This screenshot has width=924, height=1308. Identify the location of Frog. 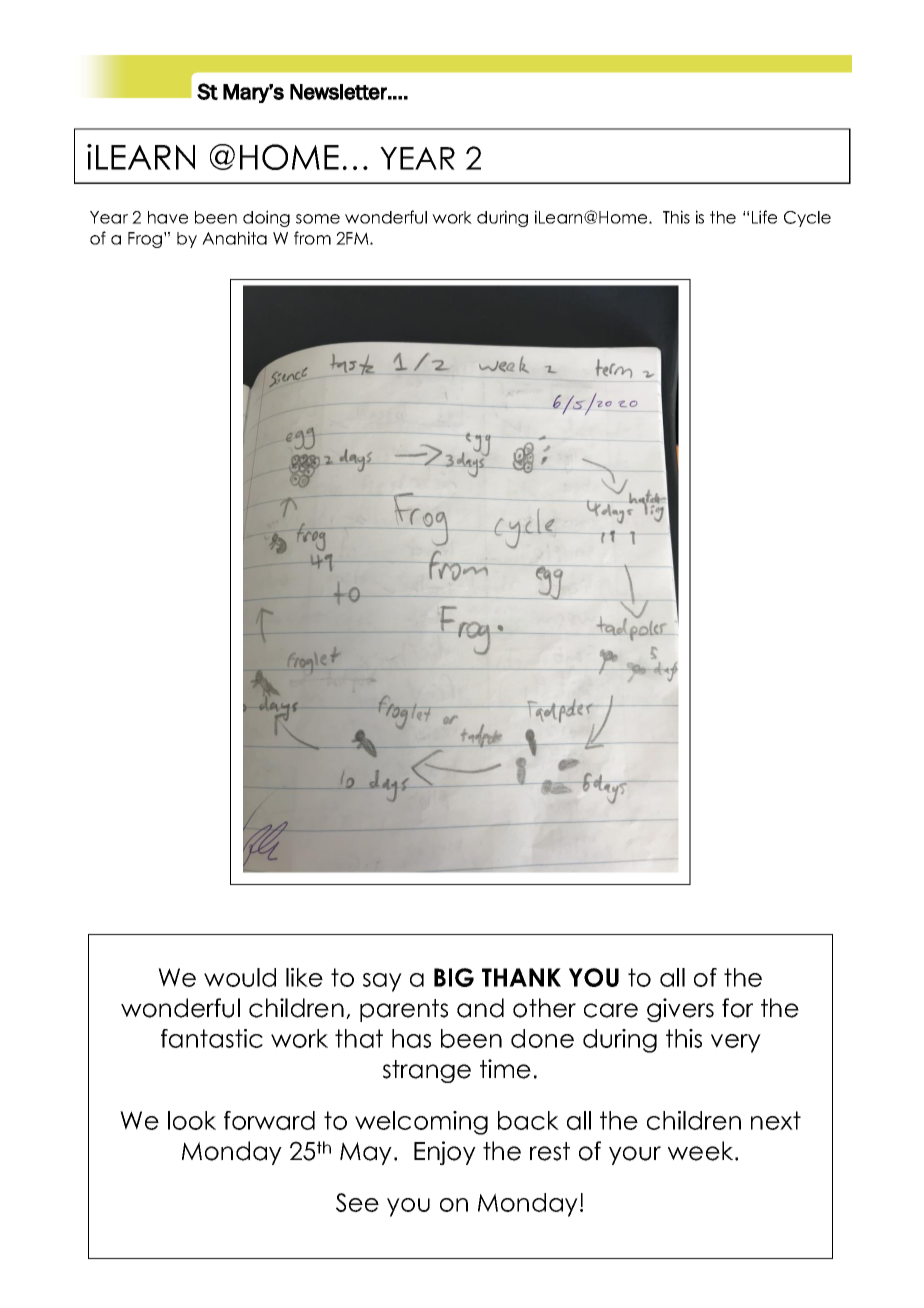
(146, 240).
